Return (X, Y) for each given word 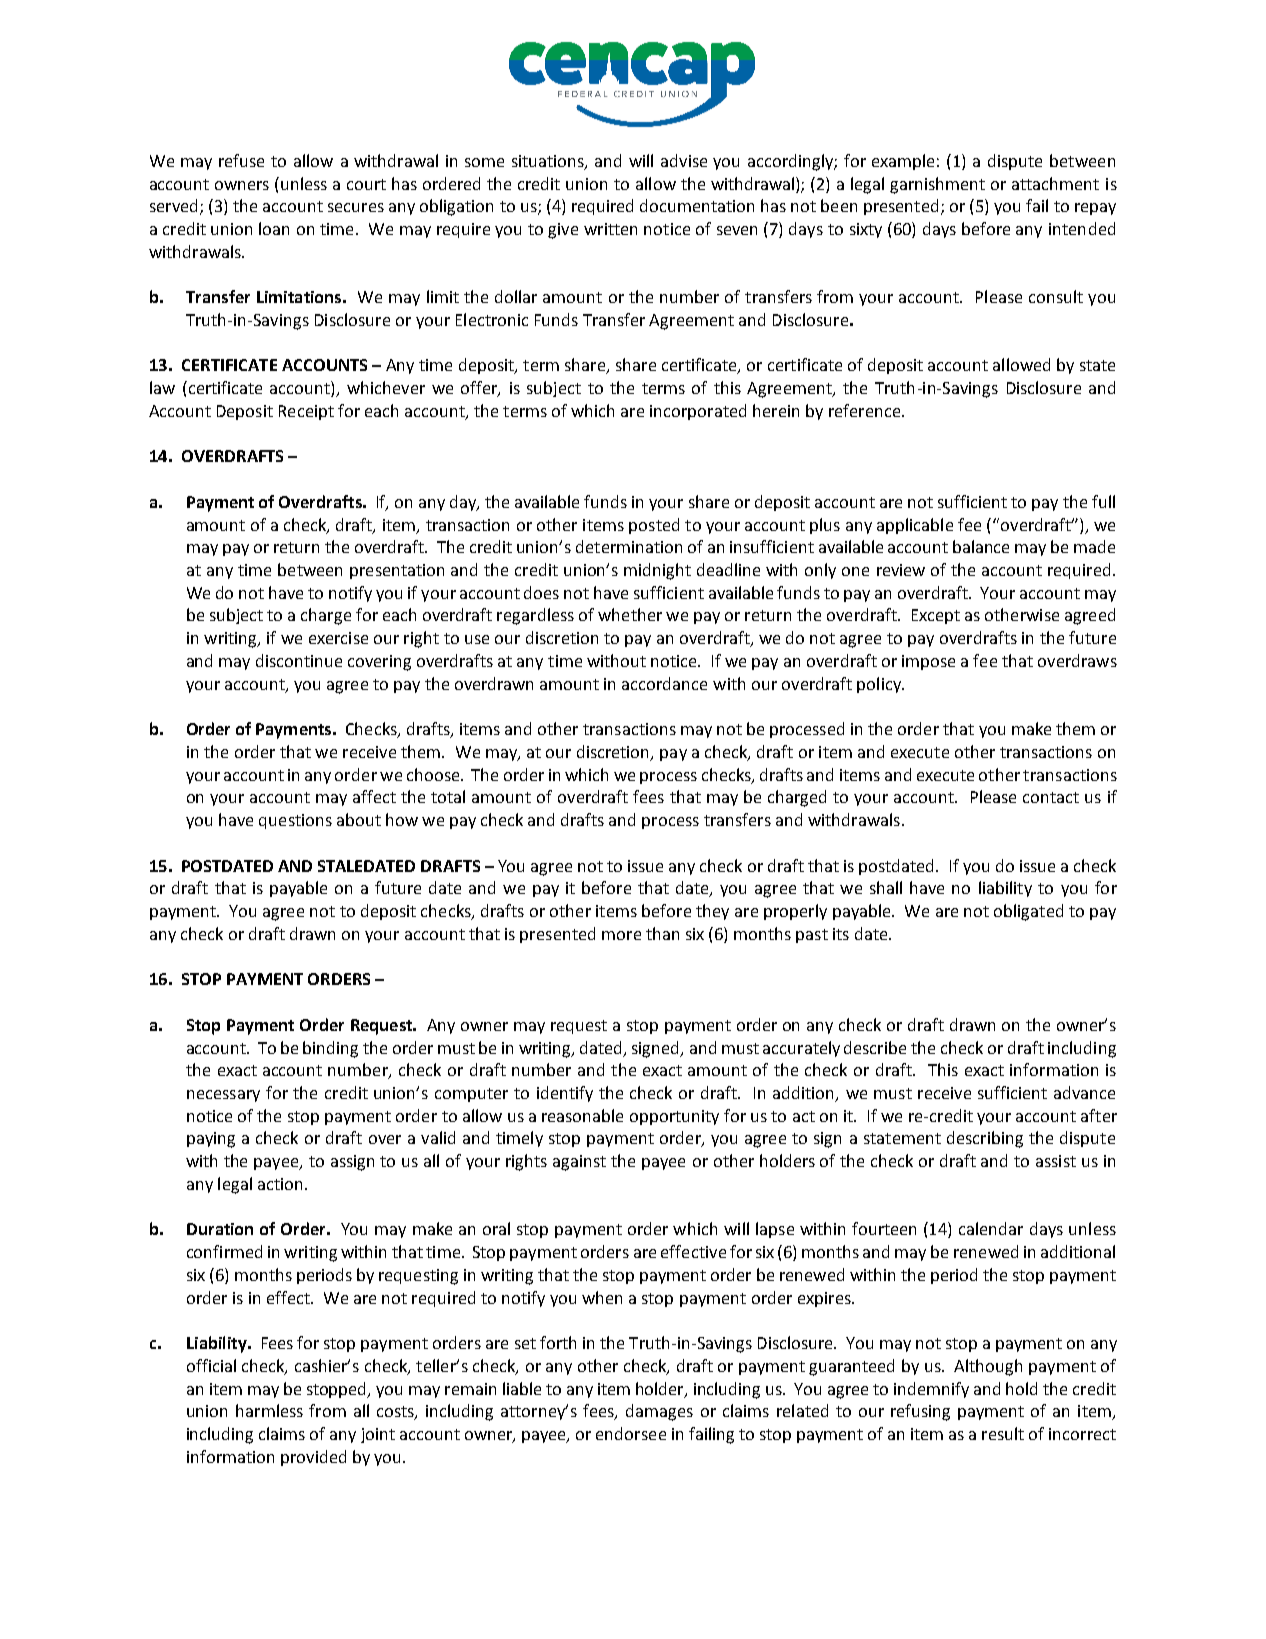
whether (630, 614)
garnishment (937, 185)
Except (936, 616)
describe (875, 1047)
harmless (269, 1410)
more (621, 935)
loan (274, 228)
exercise (338, 638)
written (610, 229)
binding (330, 1049)
